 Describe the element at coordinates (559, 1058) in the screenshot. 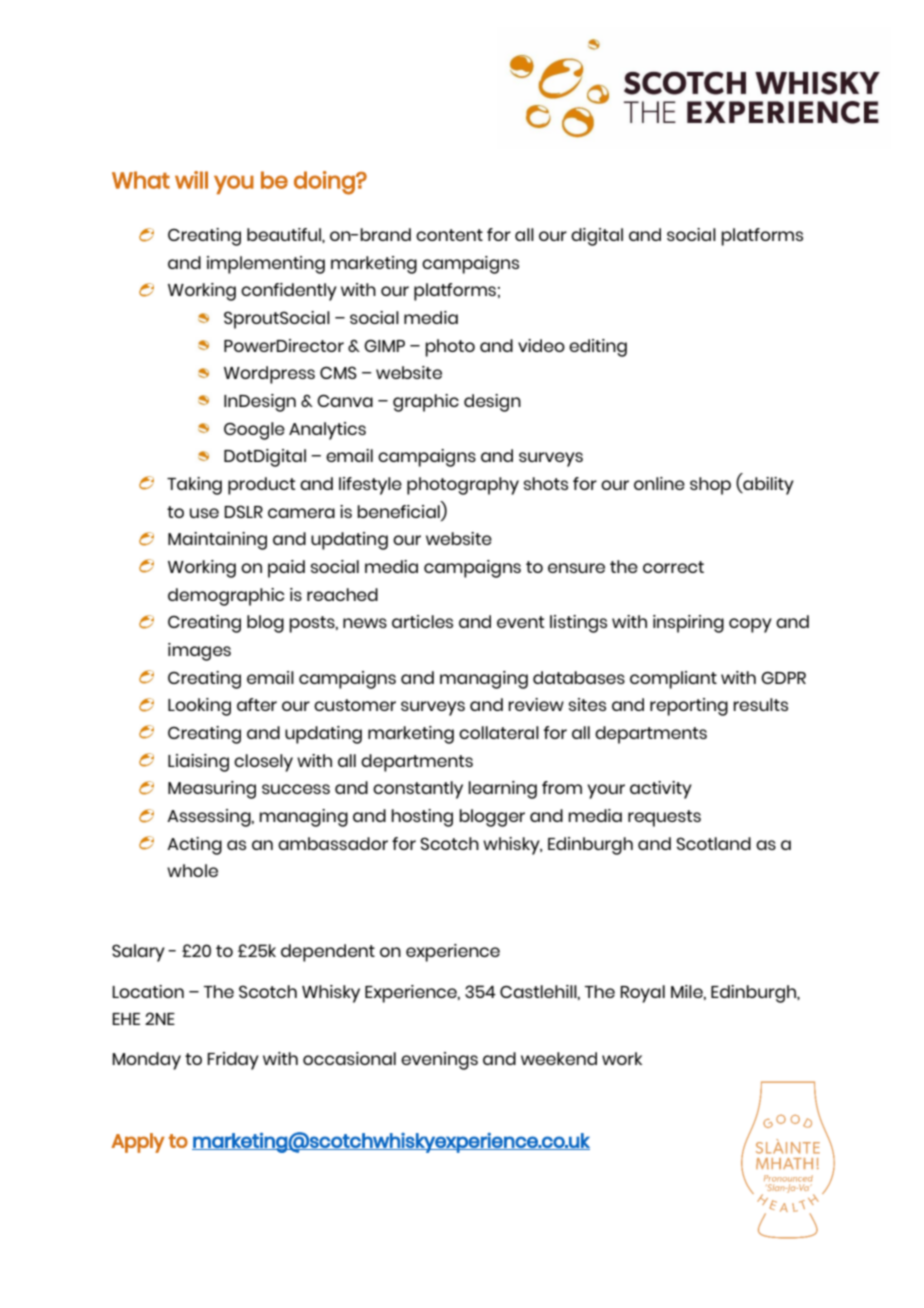

I see `weekend` at that location.
